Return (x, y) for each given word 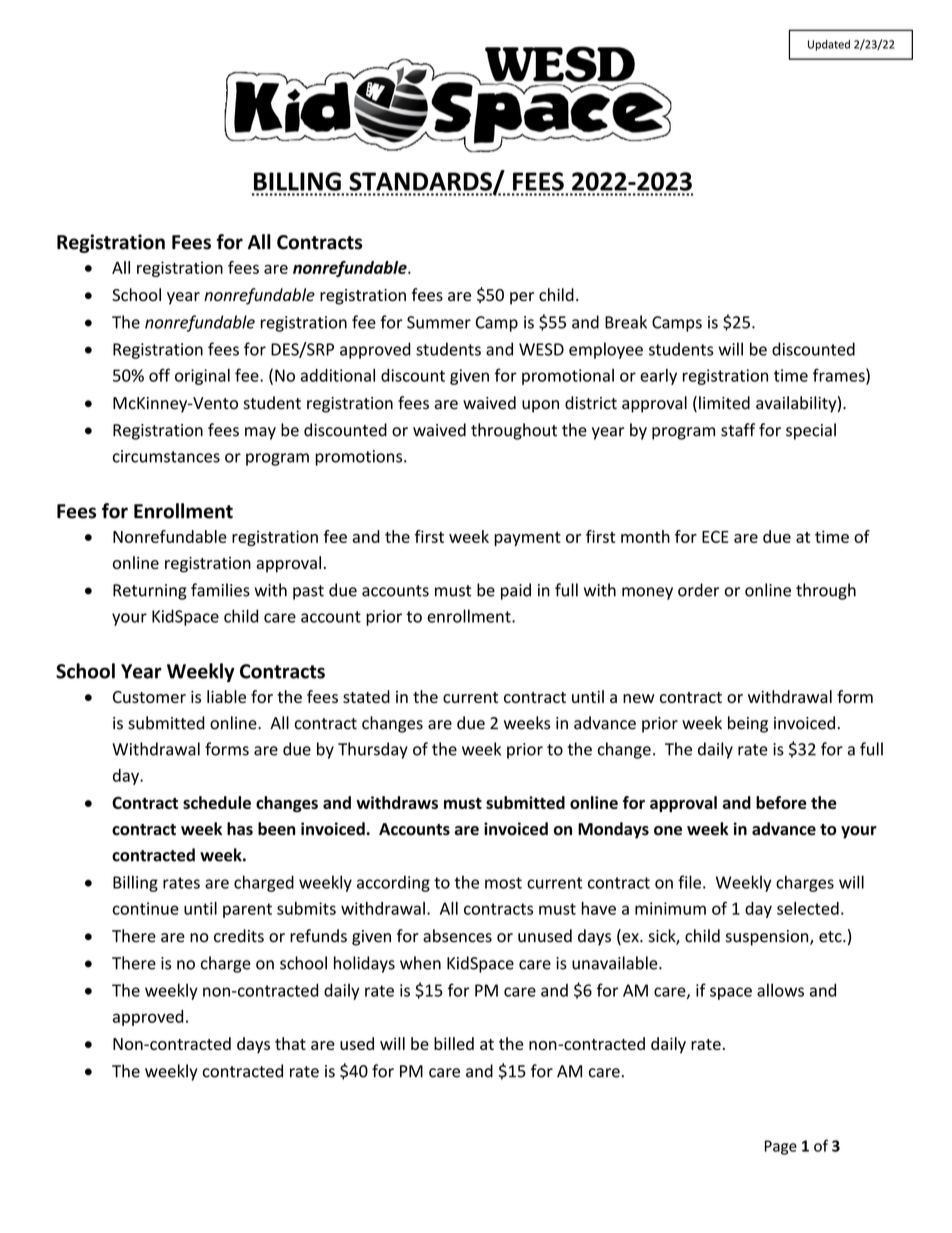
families (220, 590)
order (698, 590)
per (522, 298)
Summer (439, 322)
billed (454, 1043)
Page (781, 1147)
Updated (829, 45)
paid (516, 591)
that (290, 1043)
